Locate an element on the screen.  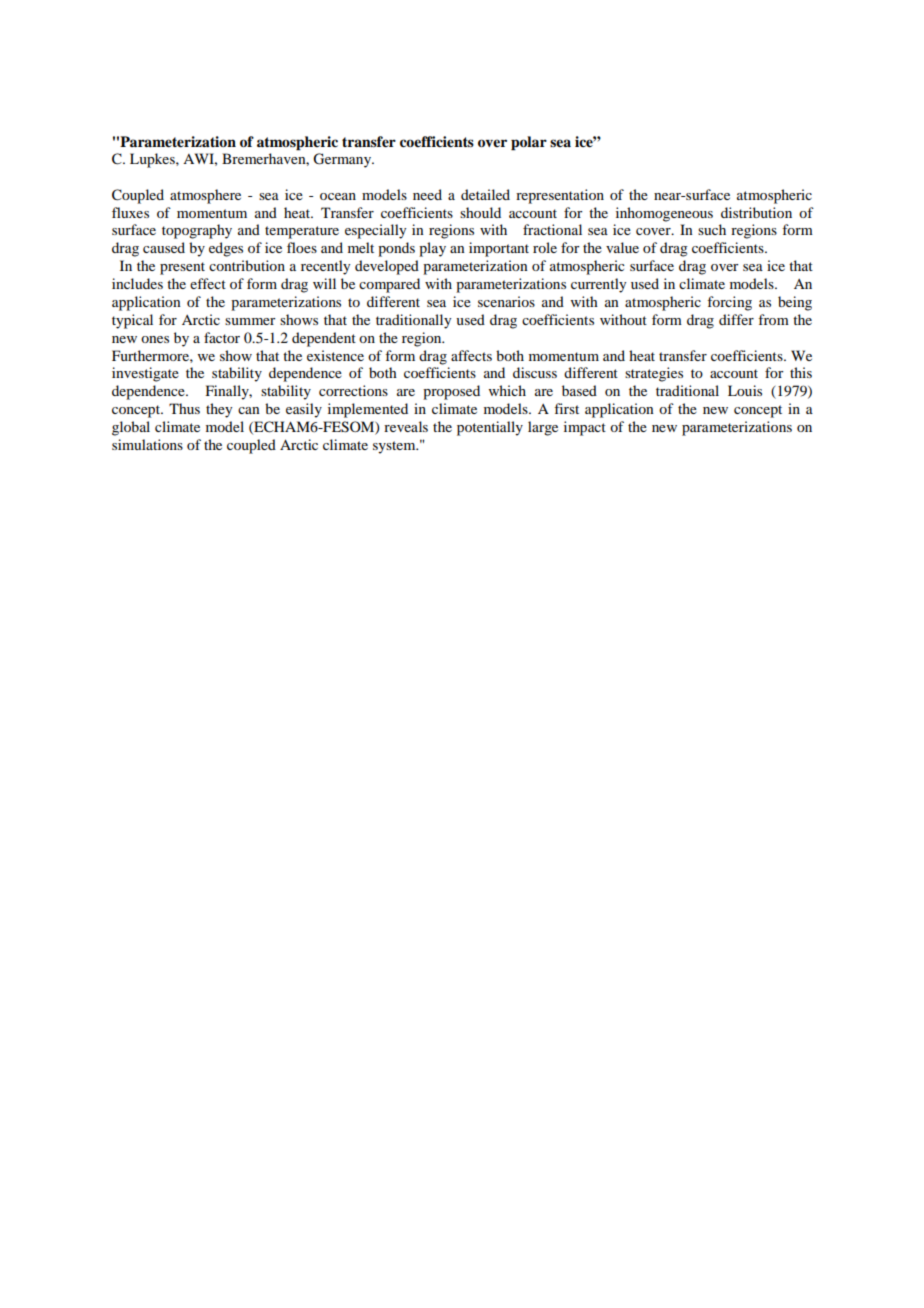
distribution is located at coordinates (756, 212).
